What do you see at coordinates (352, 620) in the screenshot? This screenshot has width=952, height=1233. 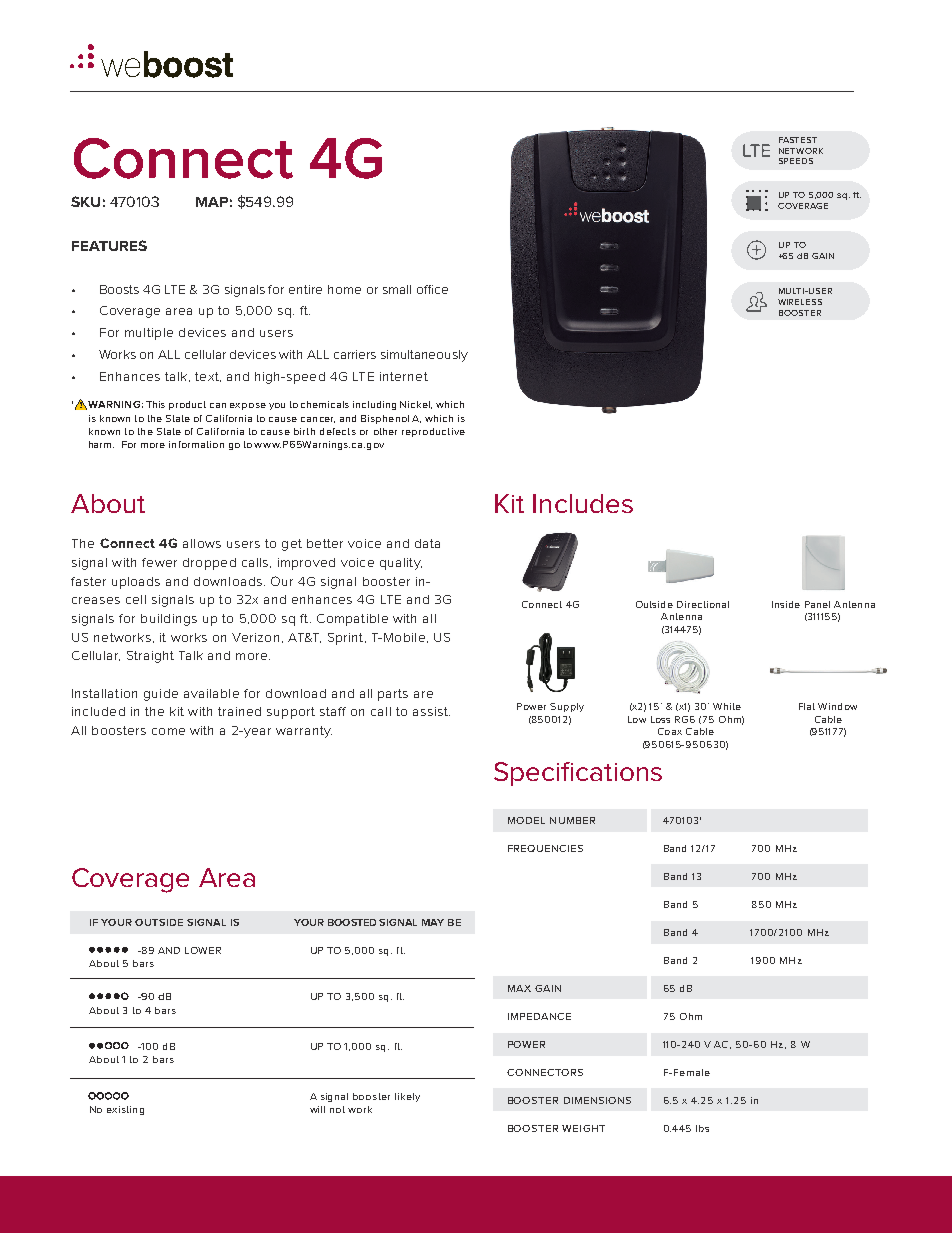 I see `Compatible` at bounding box center [352, 620].
